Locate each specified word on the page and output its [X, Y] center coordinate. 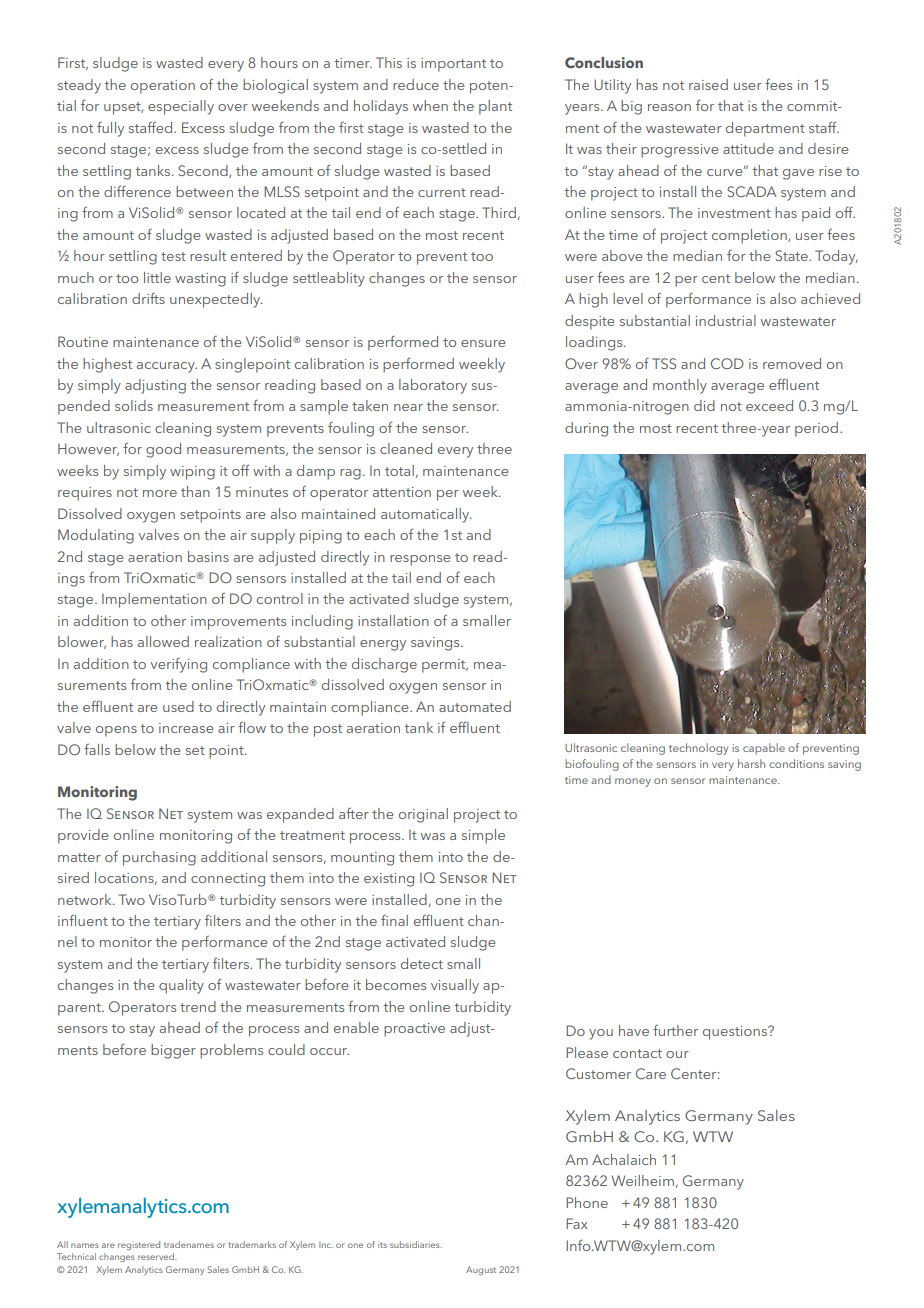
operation [163, 87]
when [430, 105]
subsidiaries [416, 1244]
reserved [157, 1256]
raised [708, 84]
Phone [587, 1202]
